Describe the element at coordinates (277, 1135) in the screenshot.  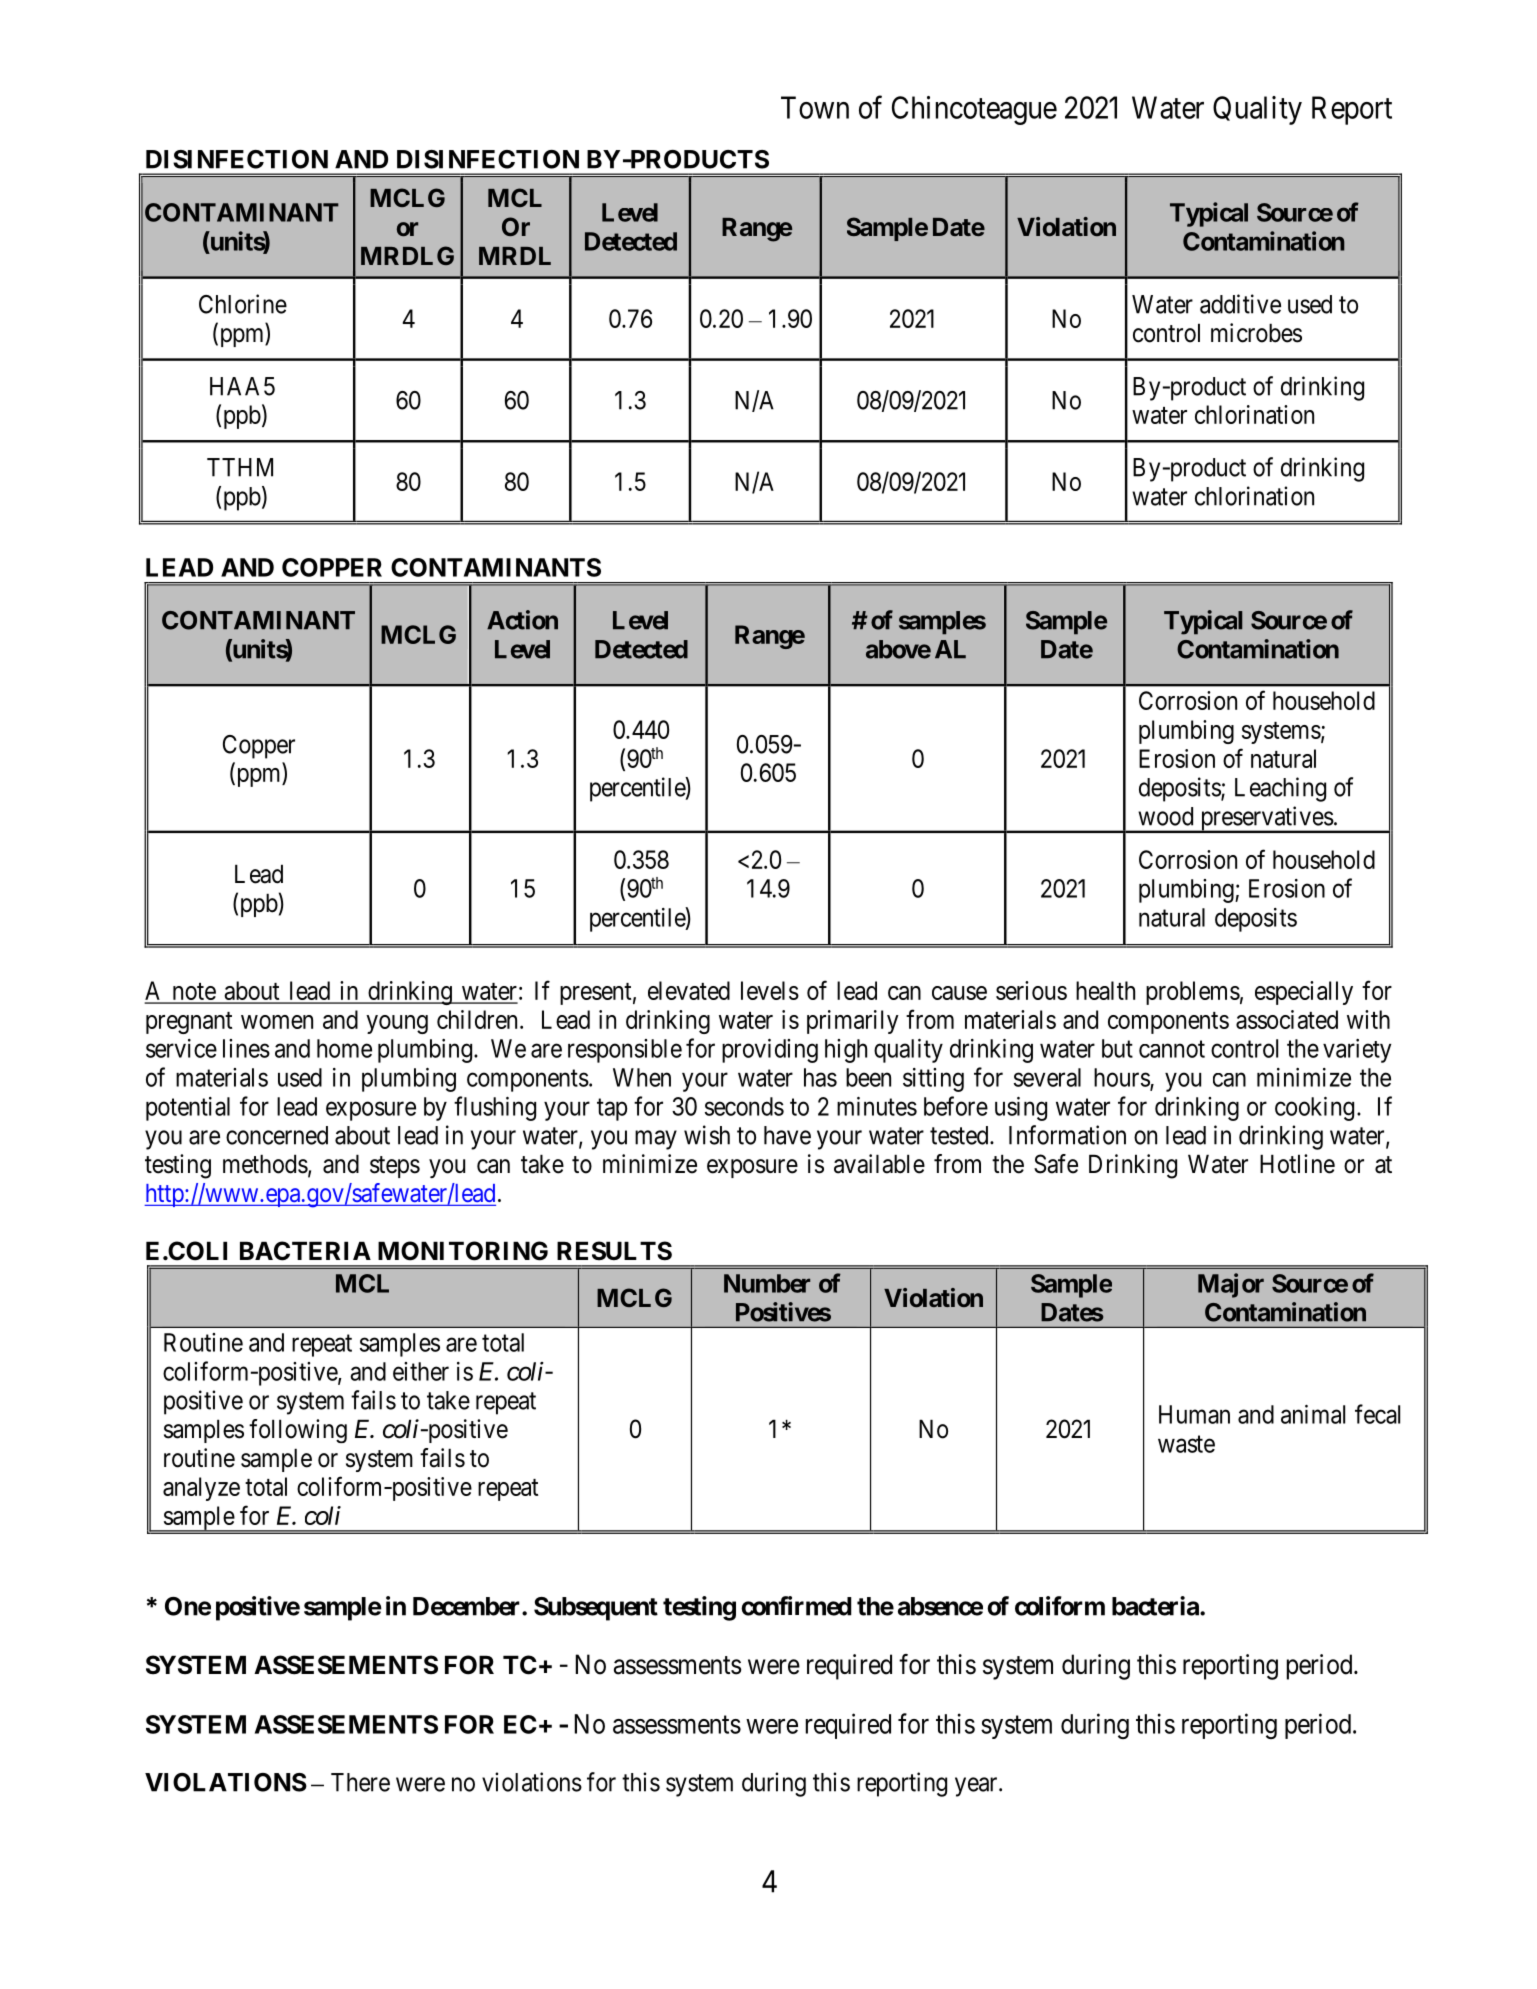
I see `concerned` at that location.
